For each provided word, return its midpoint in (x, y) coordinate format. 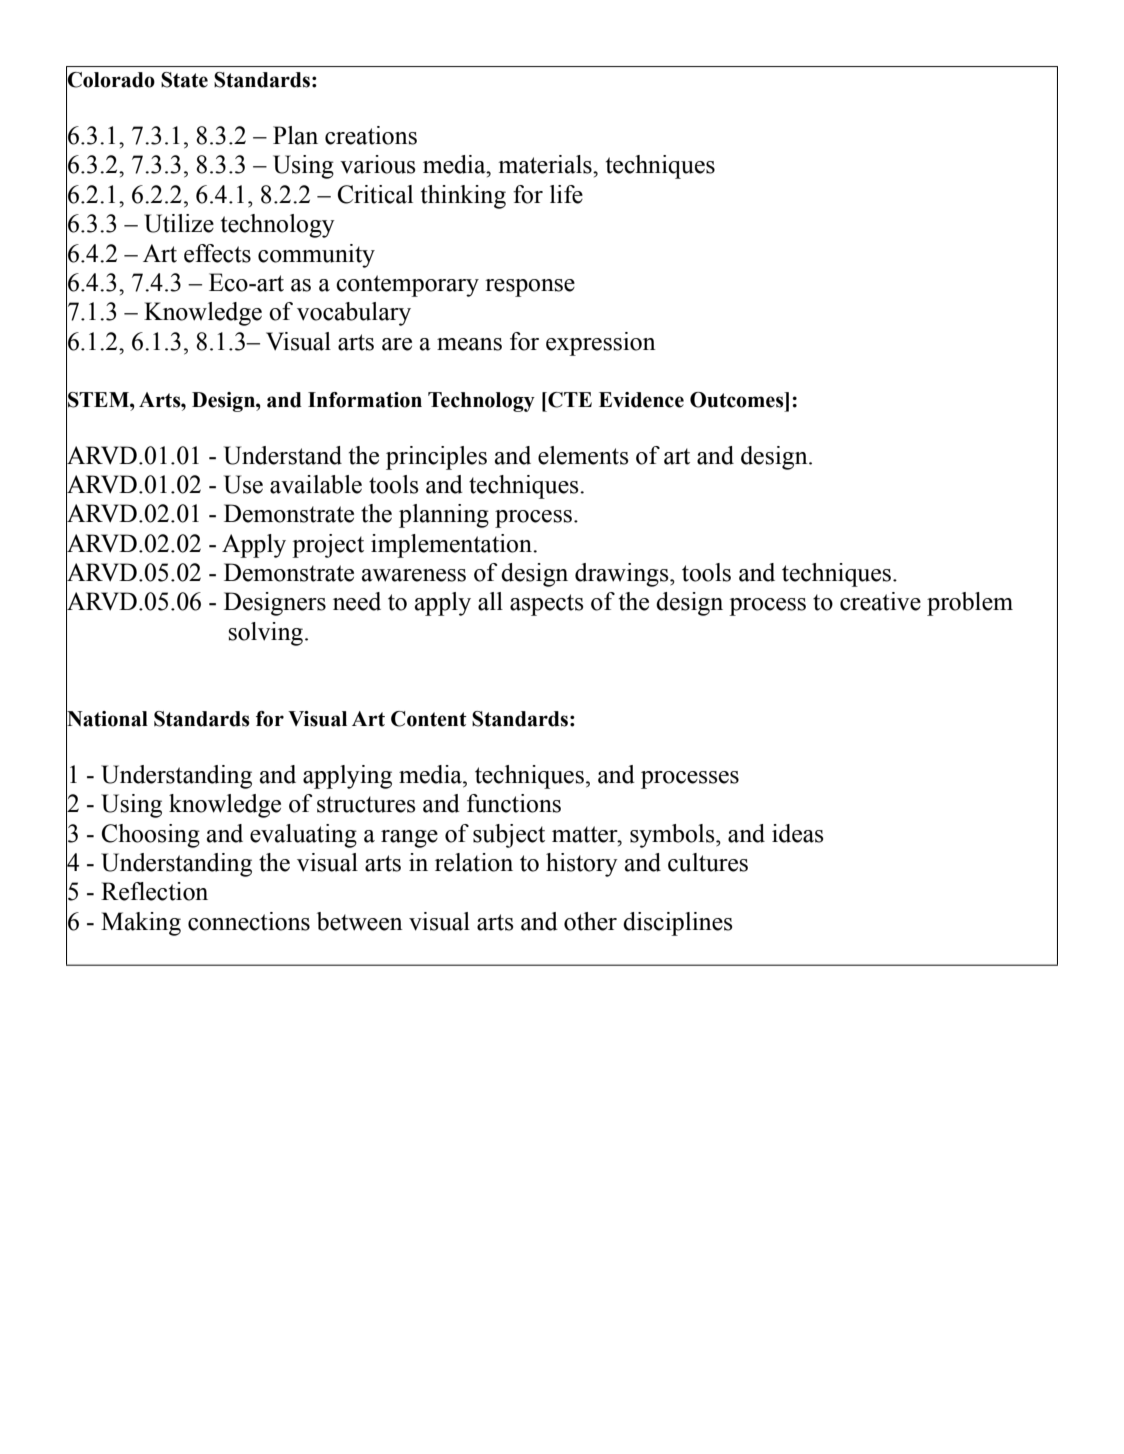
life (566, 194)
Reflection (154, 891)
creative (880, 601)
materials (546, 164)
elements (583, 455)
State (184, 80)
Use (243, 484)
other (590, 921)
